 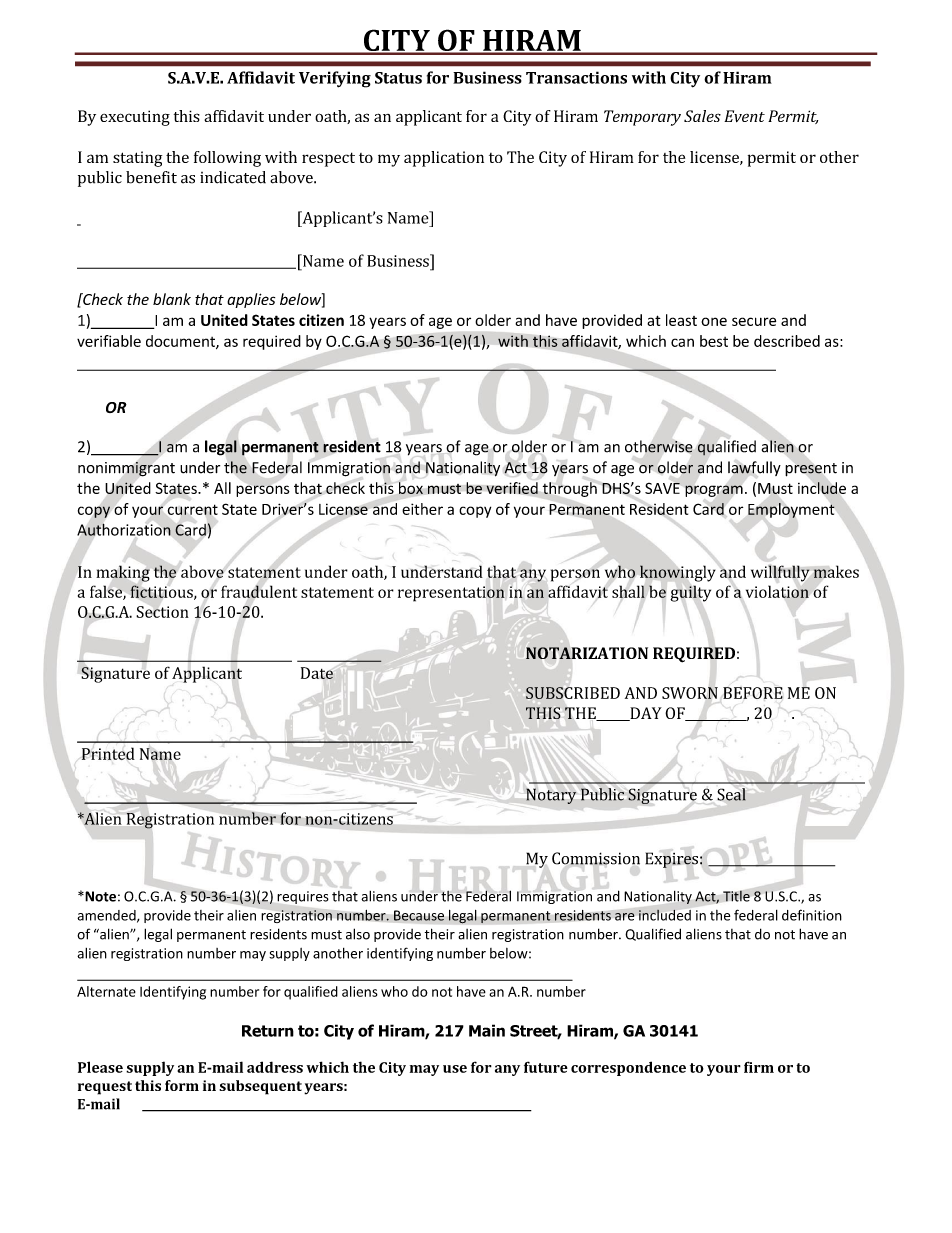 I want to click on Main, so click(x=487, y=1030).
